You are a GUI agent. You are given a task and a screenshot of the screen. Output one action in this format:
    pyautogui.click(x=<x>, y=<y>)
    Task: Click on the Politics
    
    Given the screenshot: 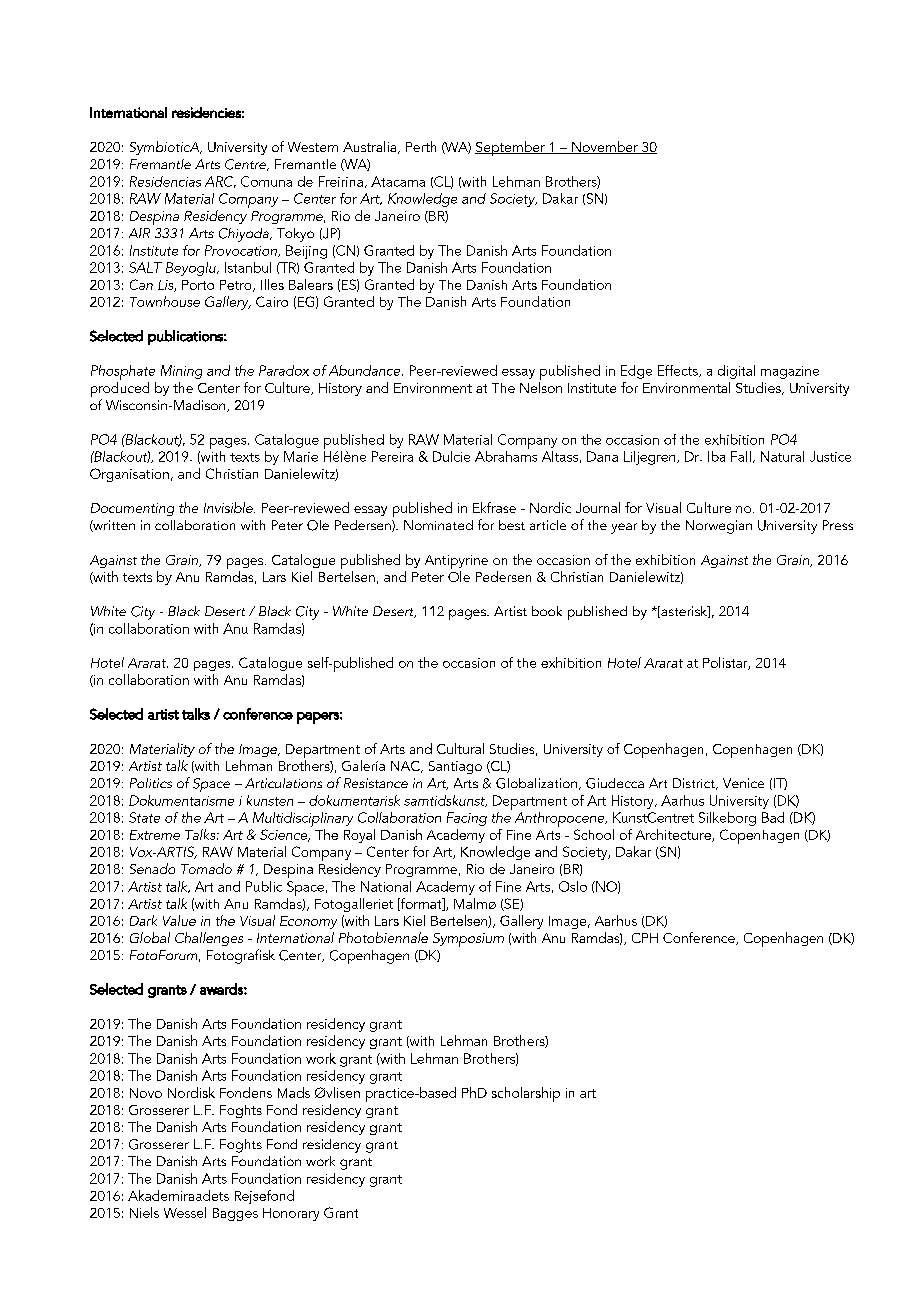 What is the action you would take?
    pyautogui.click(x=151, y=783)
